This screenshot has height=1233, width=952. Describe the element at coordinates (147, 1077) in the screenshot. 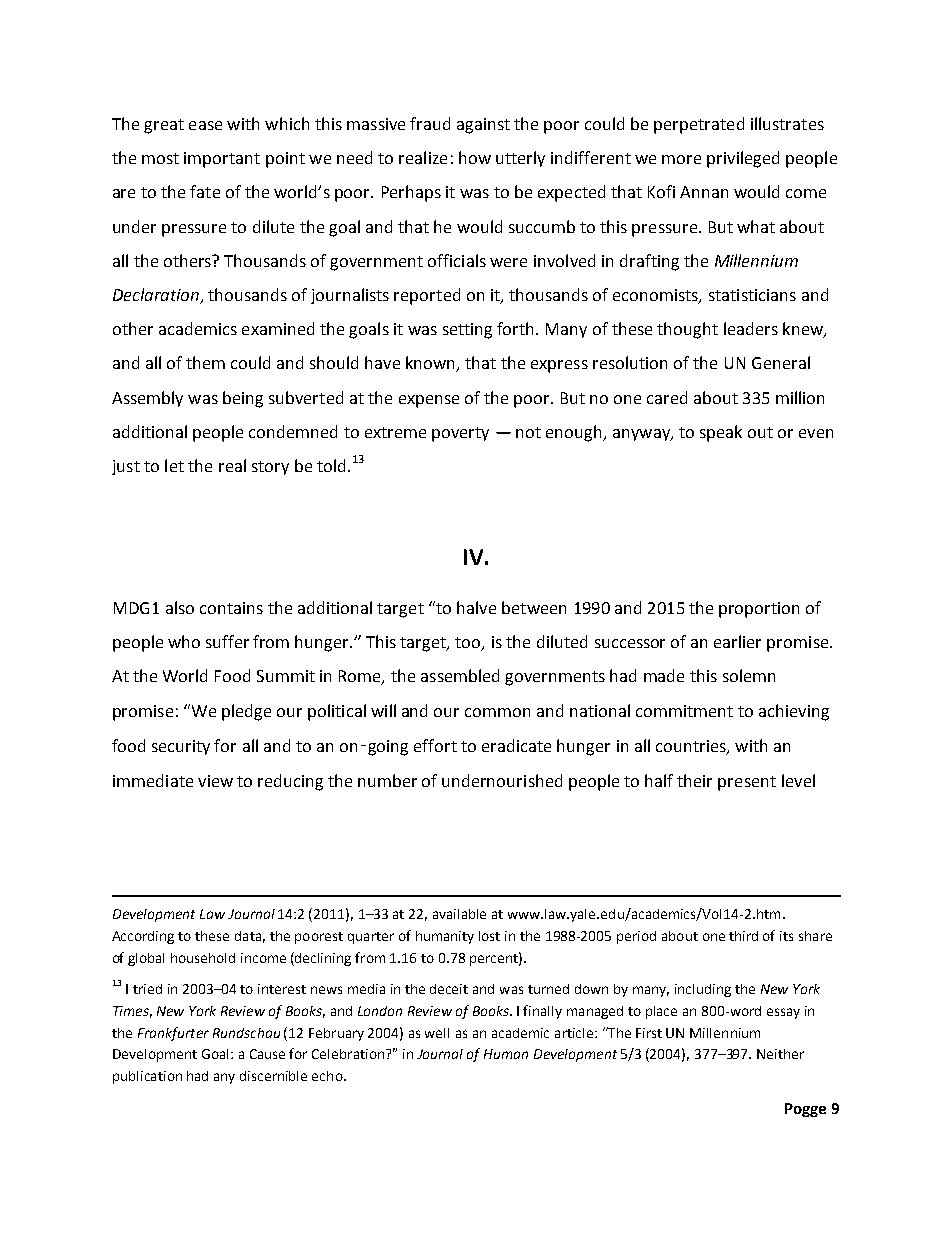

I see `publication` at that location.
